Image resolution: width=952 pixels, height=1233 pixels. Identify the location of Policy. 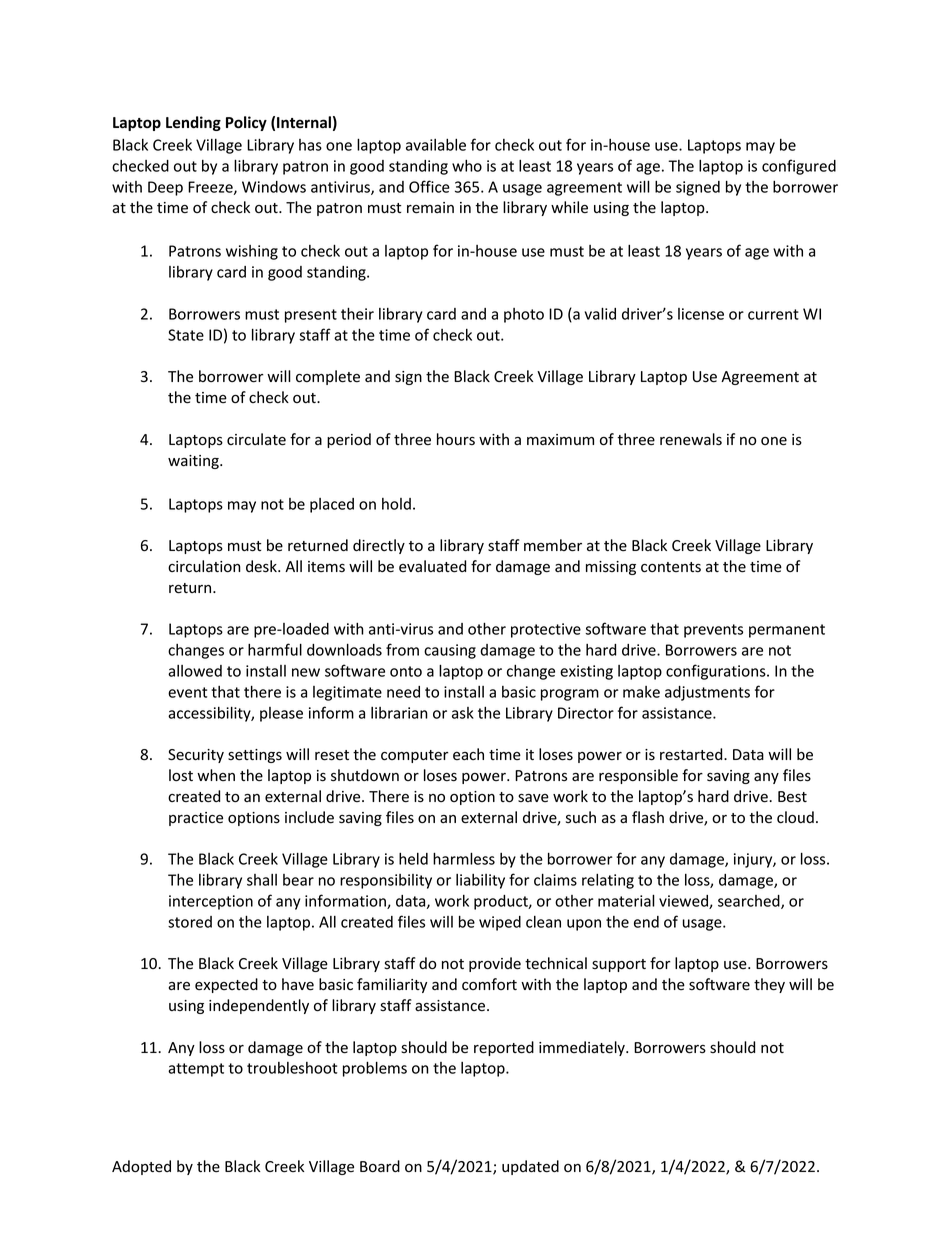
(246, 123).
